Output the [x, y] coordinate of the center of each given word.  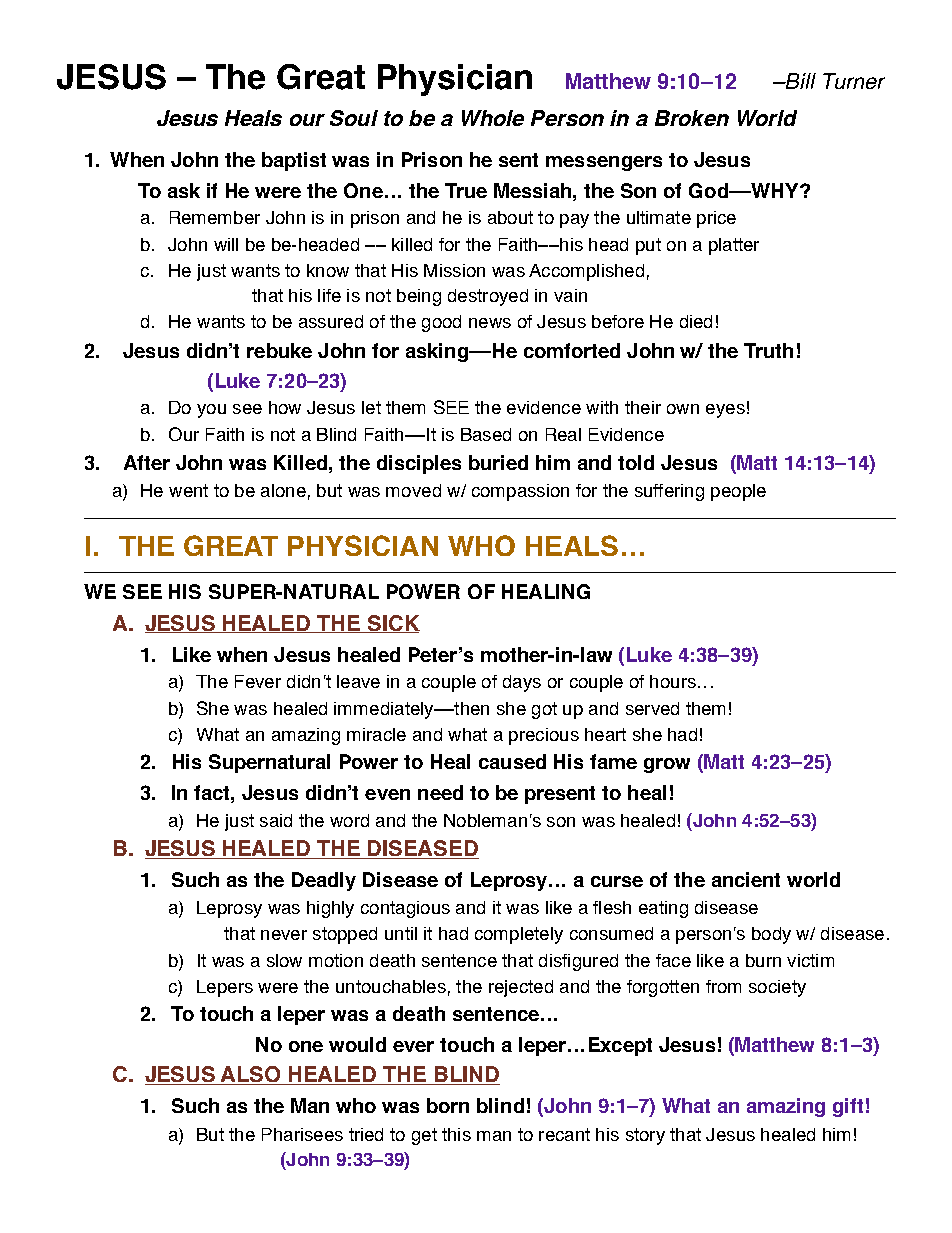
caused [512, 761]
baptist [294, 161]
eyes [725, 411]
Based [486, 434]
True [466, 190]
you [211, 411]
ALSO [251, 1075]
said [276, 820]
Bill [800, 81]
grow [667, 765]
